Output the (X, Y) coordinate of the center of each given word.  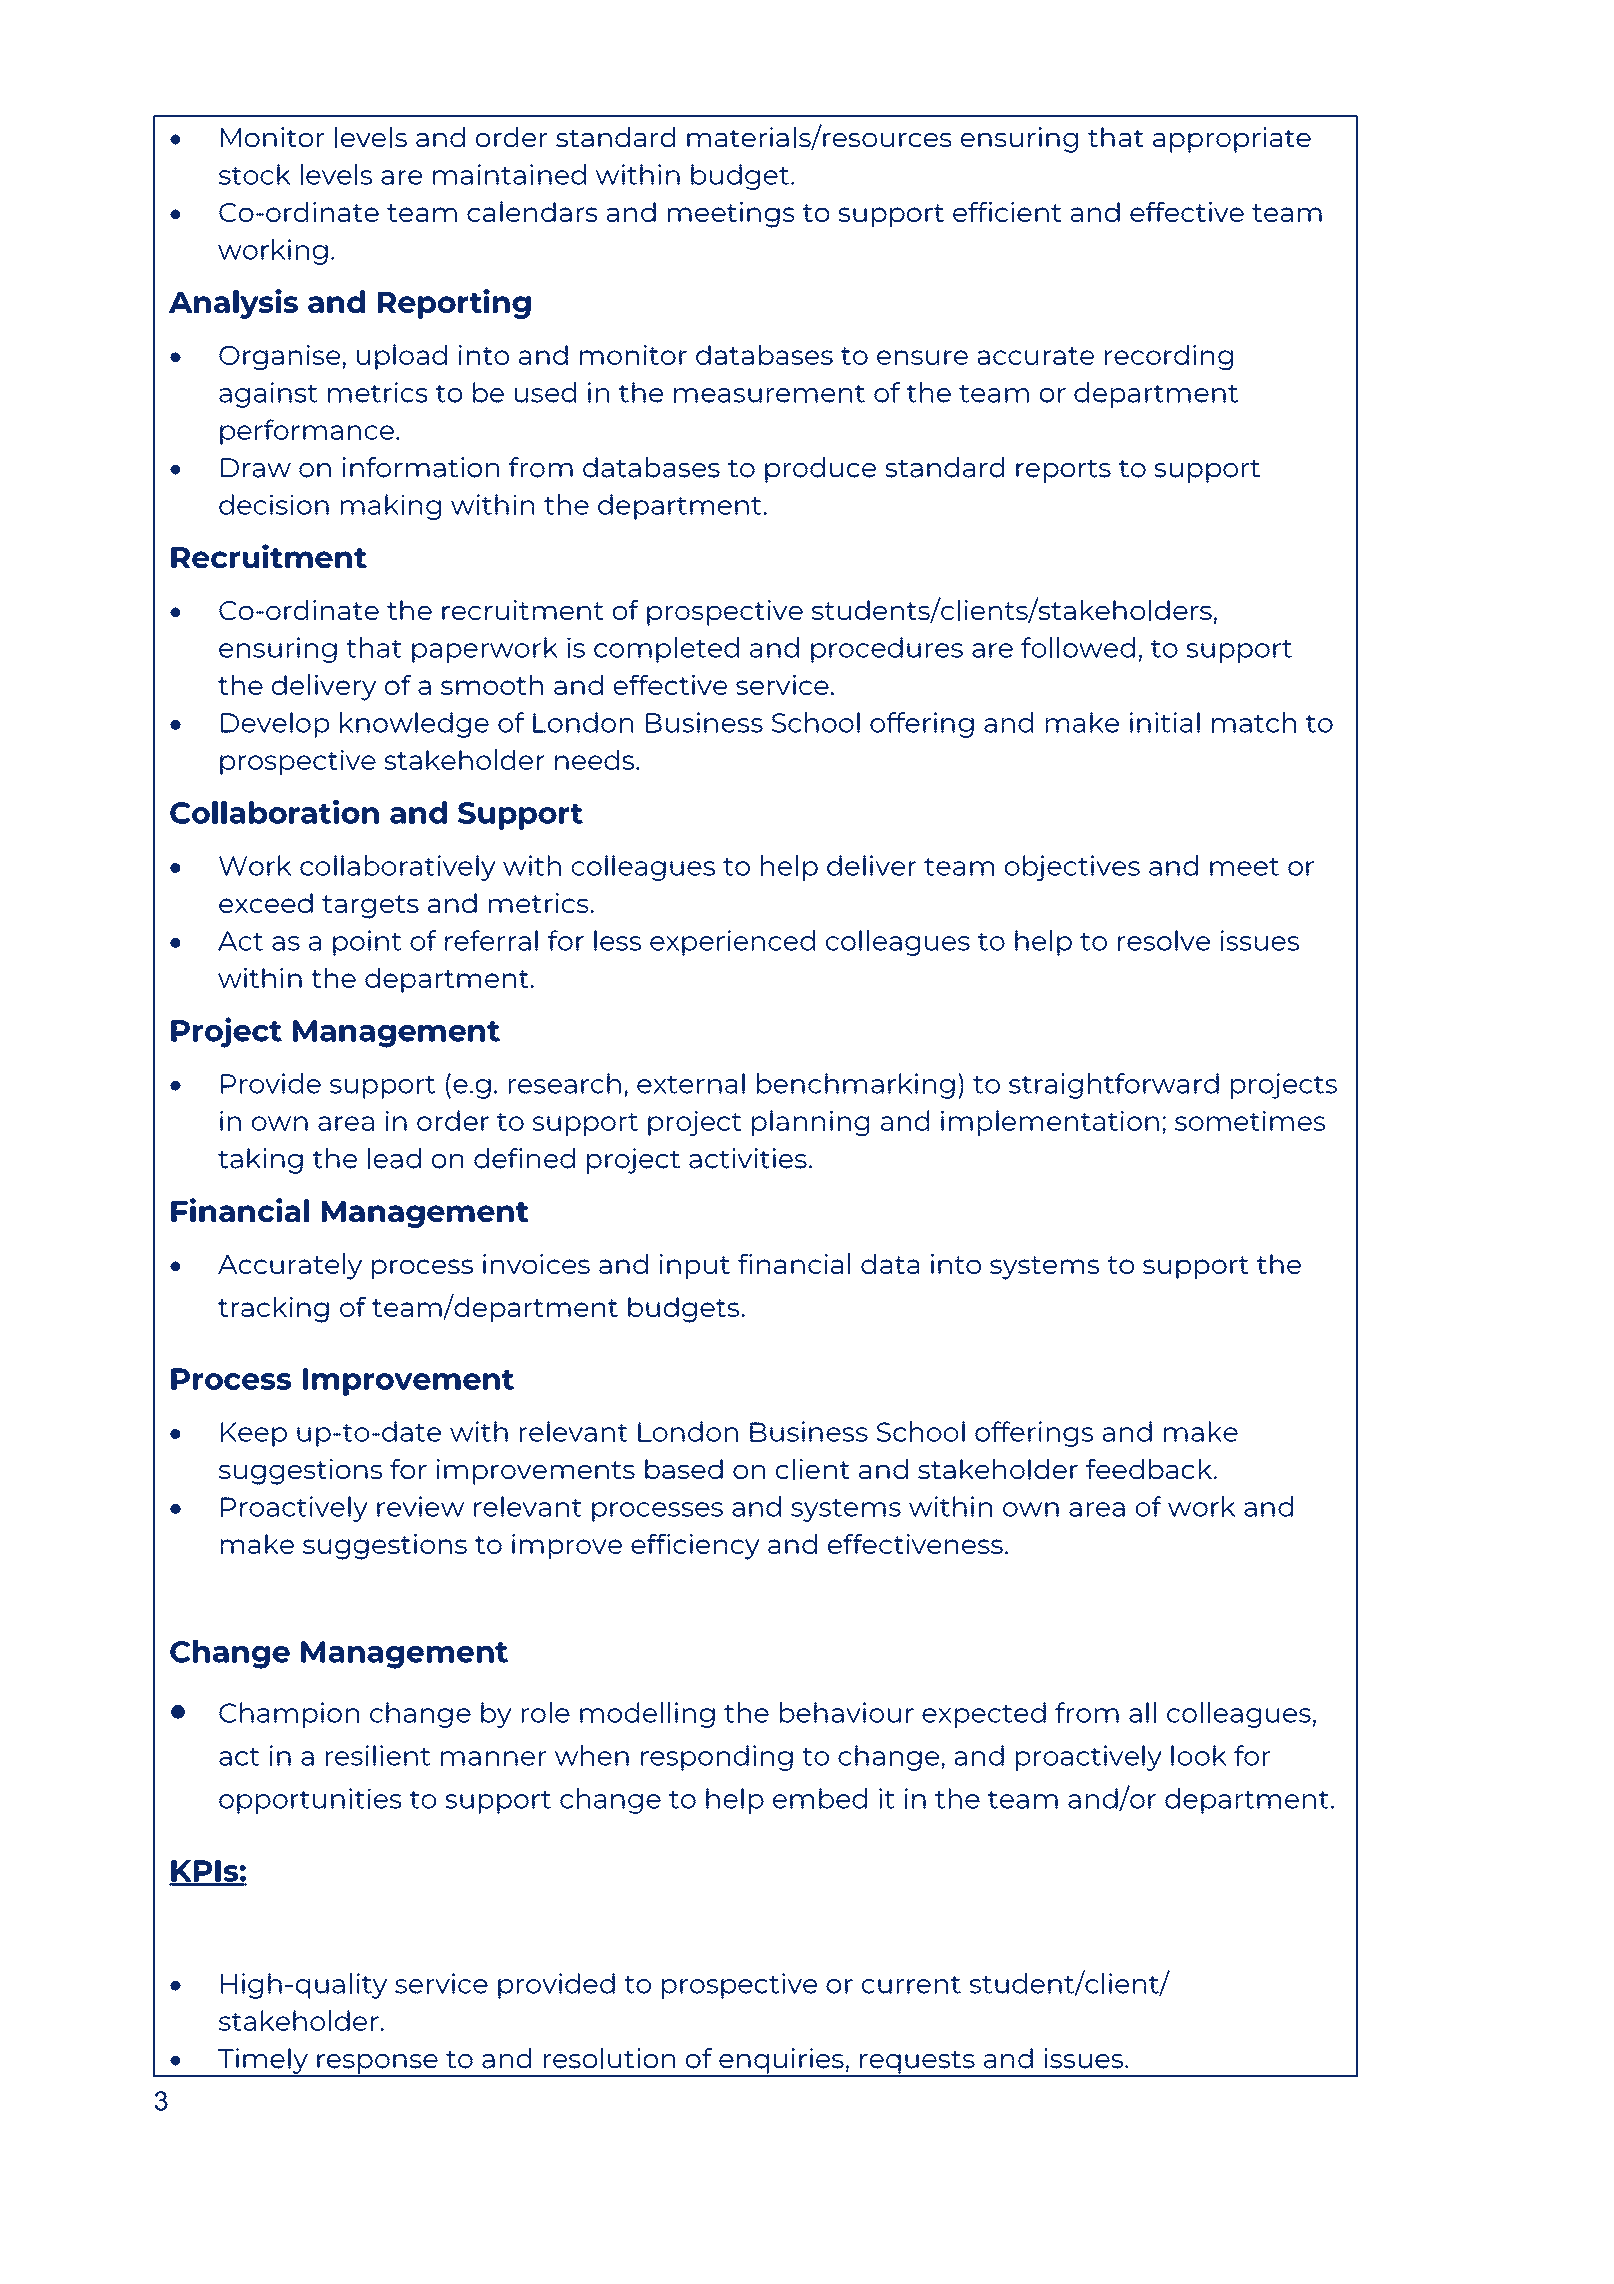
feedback (1150, 1469)
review (420, 1506)
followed (1078, 647)
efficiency (695, 1547)
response (377, 2065)
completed (666, 650)
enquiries (781, 2062)
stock (255, 174)
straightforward (1114, 1086)
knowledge (414, 725)
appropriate (1232, 140)
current (911, 1985)
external (691, 1083)
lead (394, 1158)
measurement (769, 394)
